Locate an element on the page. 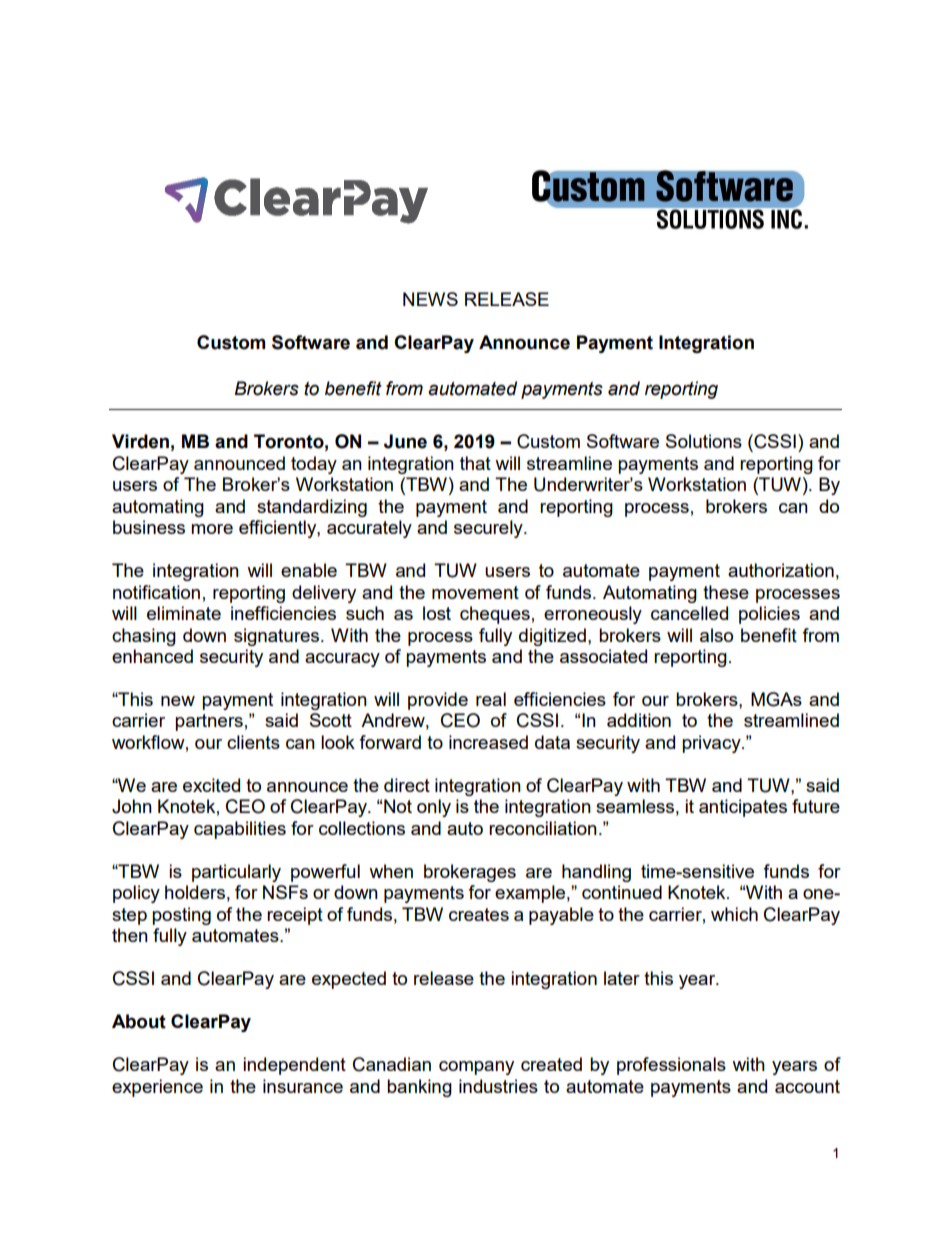  professionals is located at coordinates (671, 1066).
